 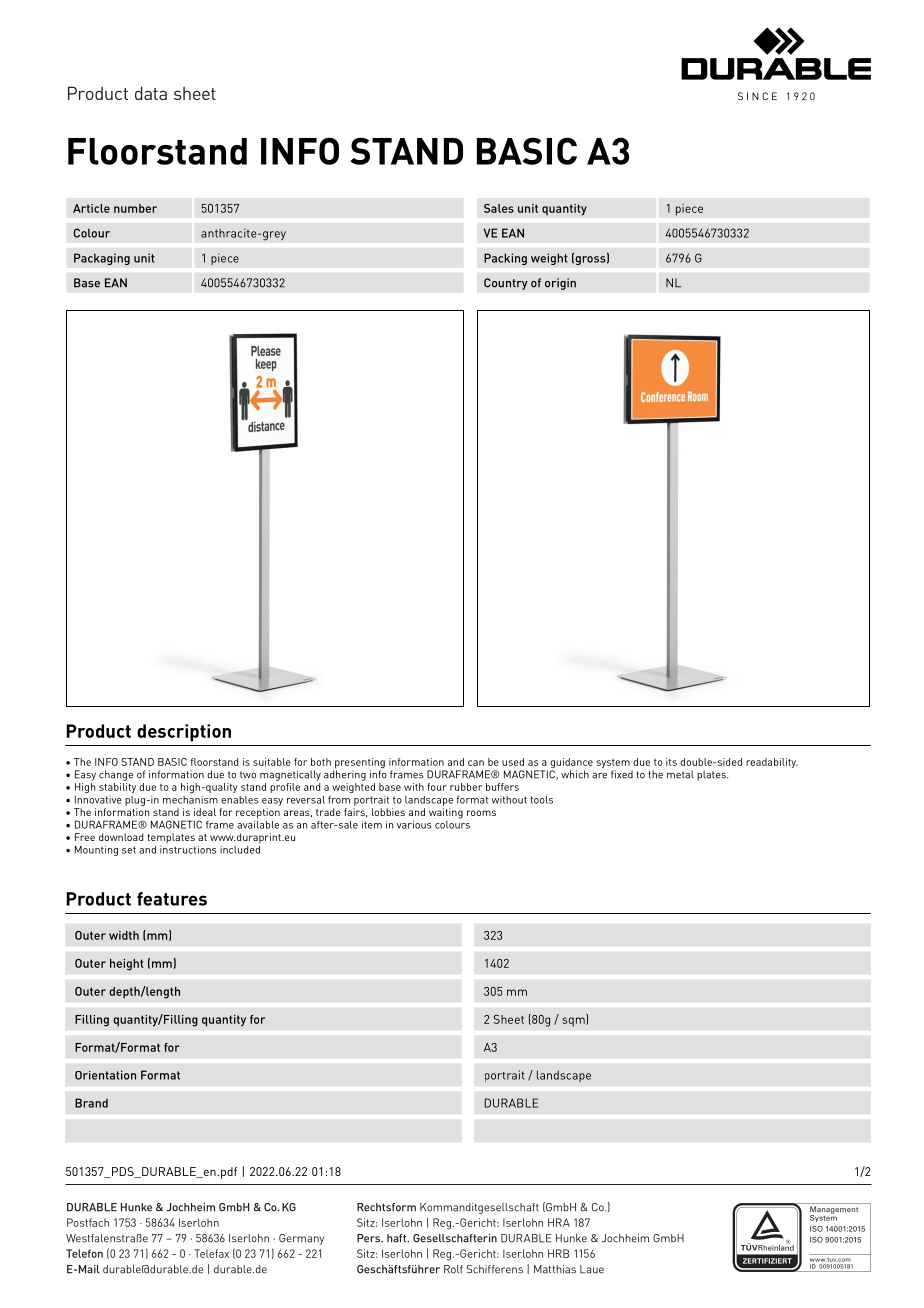 What do you see at coordinates (84, 1253) in the image?
I see `Telefon` at bounding box center [84, 1253].
